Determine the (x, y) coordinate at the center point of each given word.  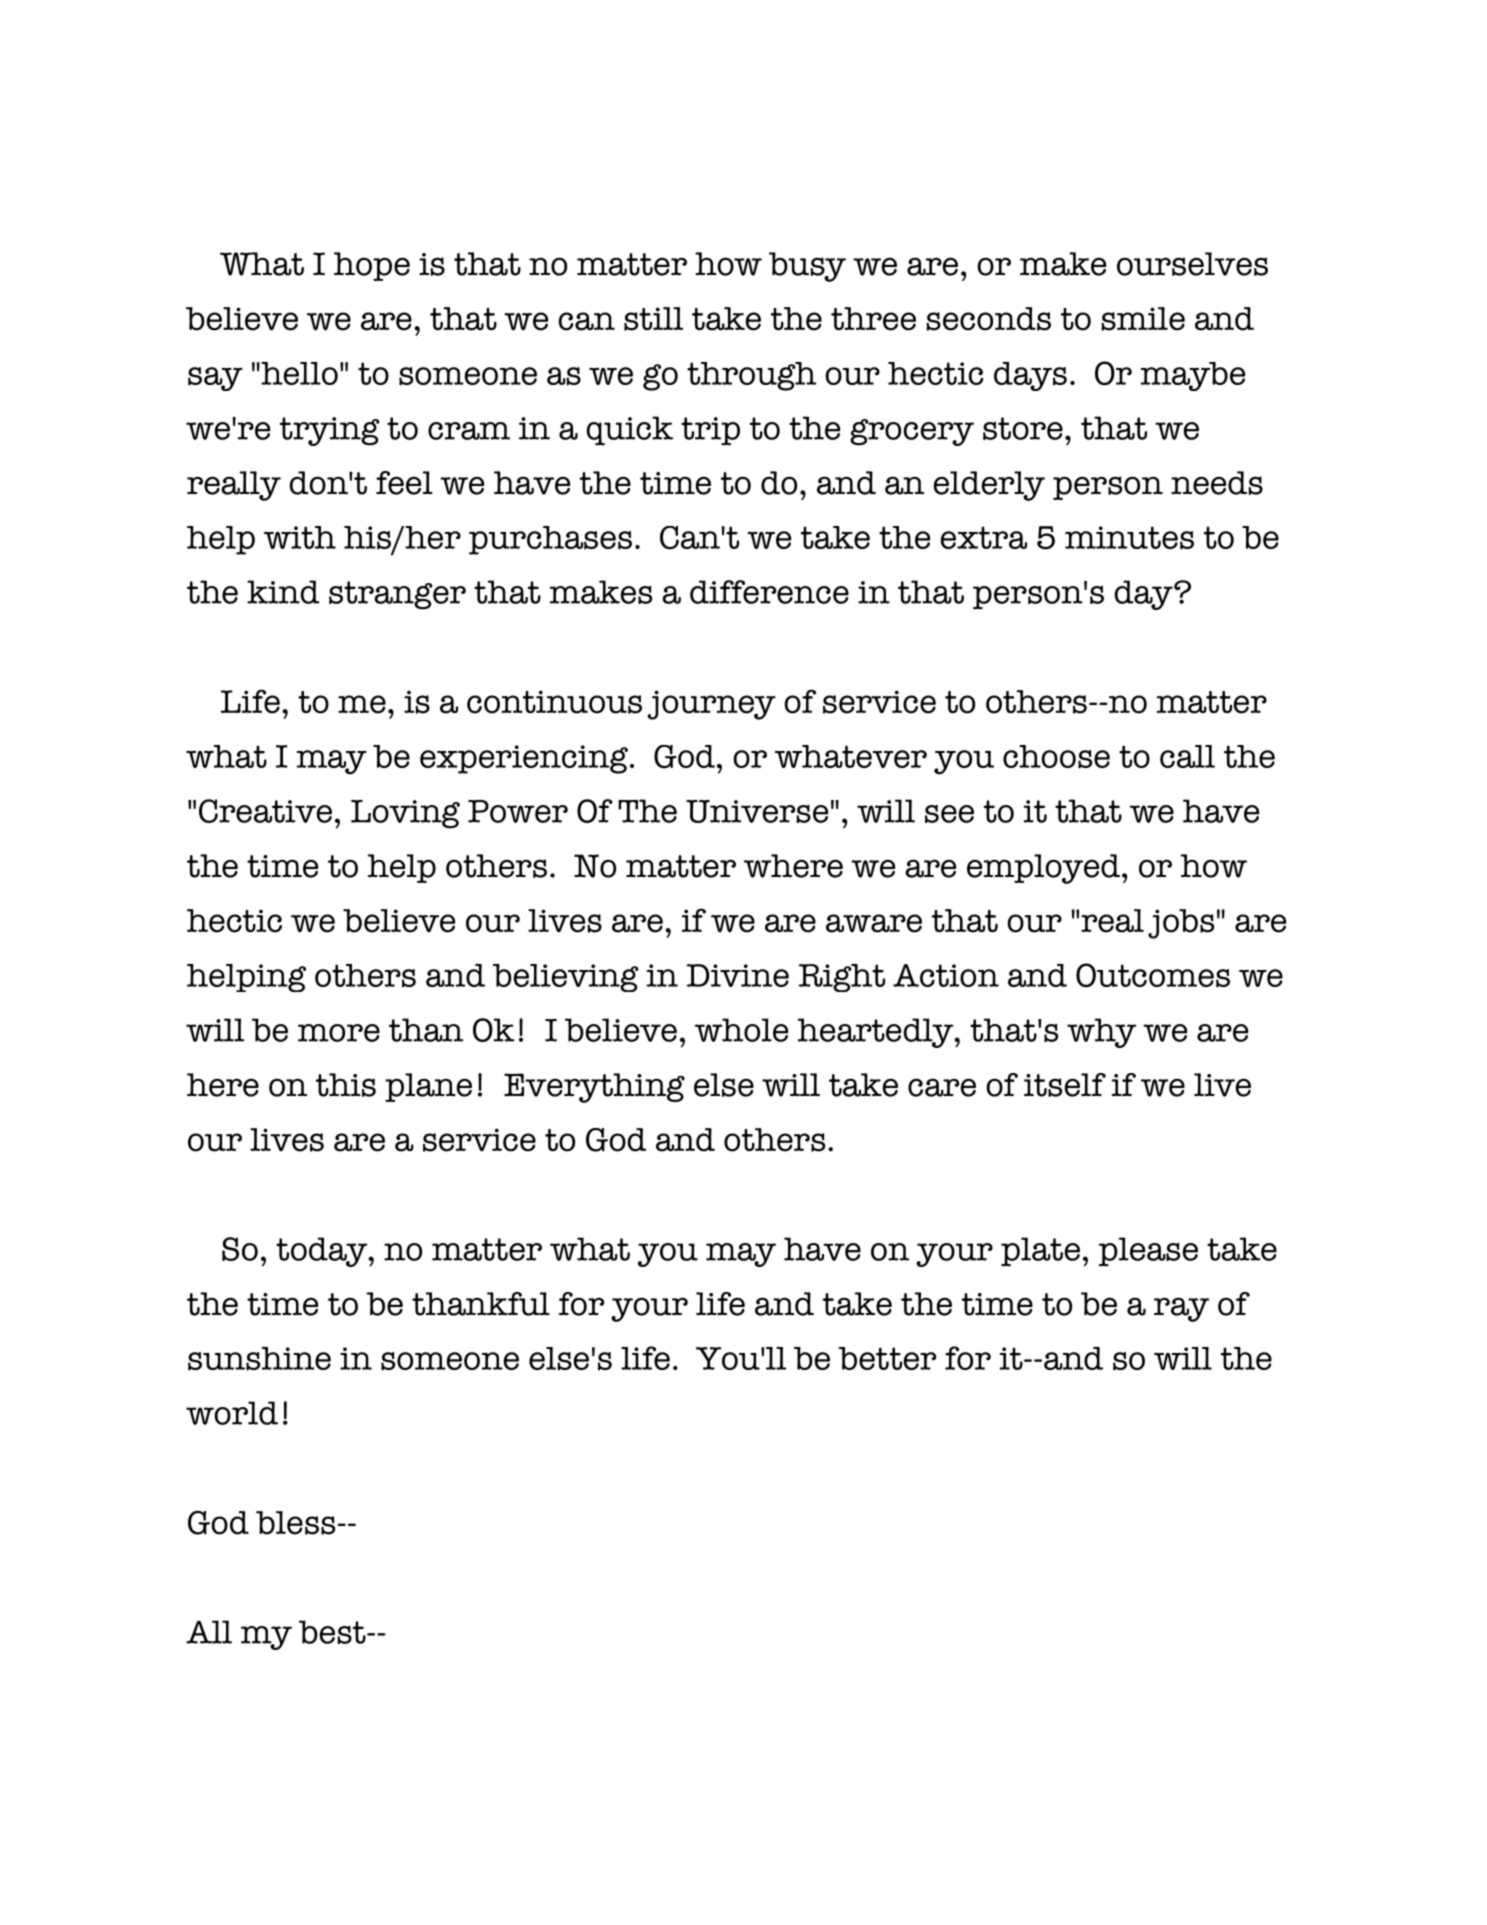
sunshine (259, 1359)
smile (1143, 319)
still (653, 319)
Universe (757, 811)
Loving (405, 814)
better (887, 1358)
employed (1045, 869)
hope (372, 266)
